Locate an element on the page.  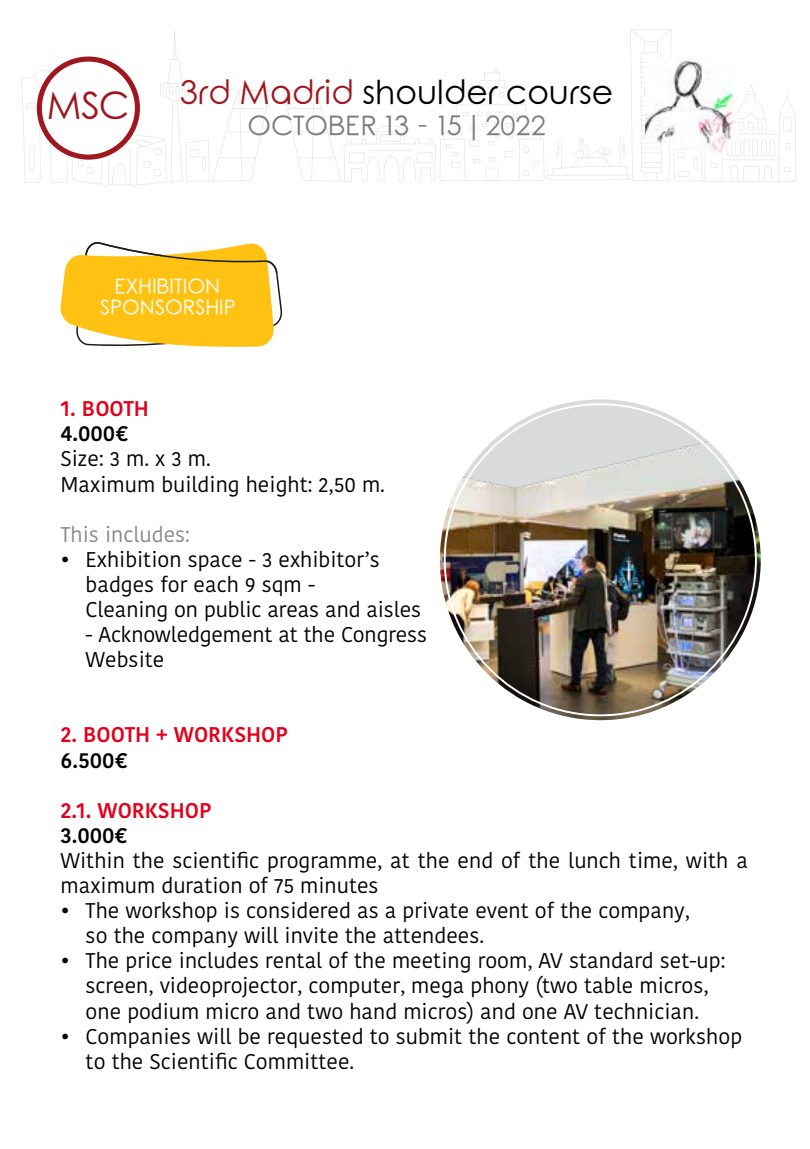
aisles is located at coordinates (393, 609).
